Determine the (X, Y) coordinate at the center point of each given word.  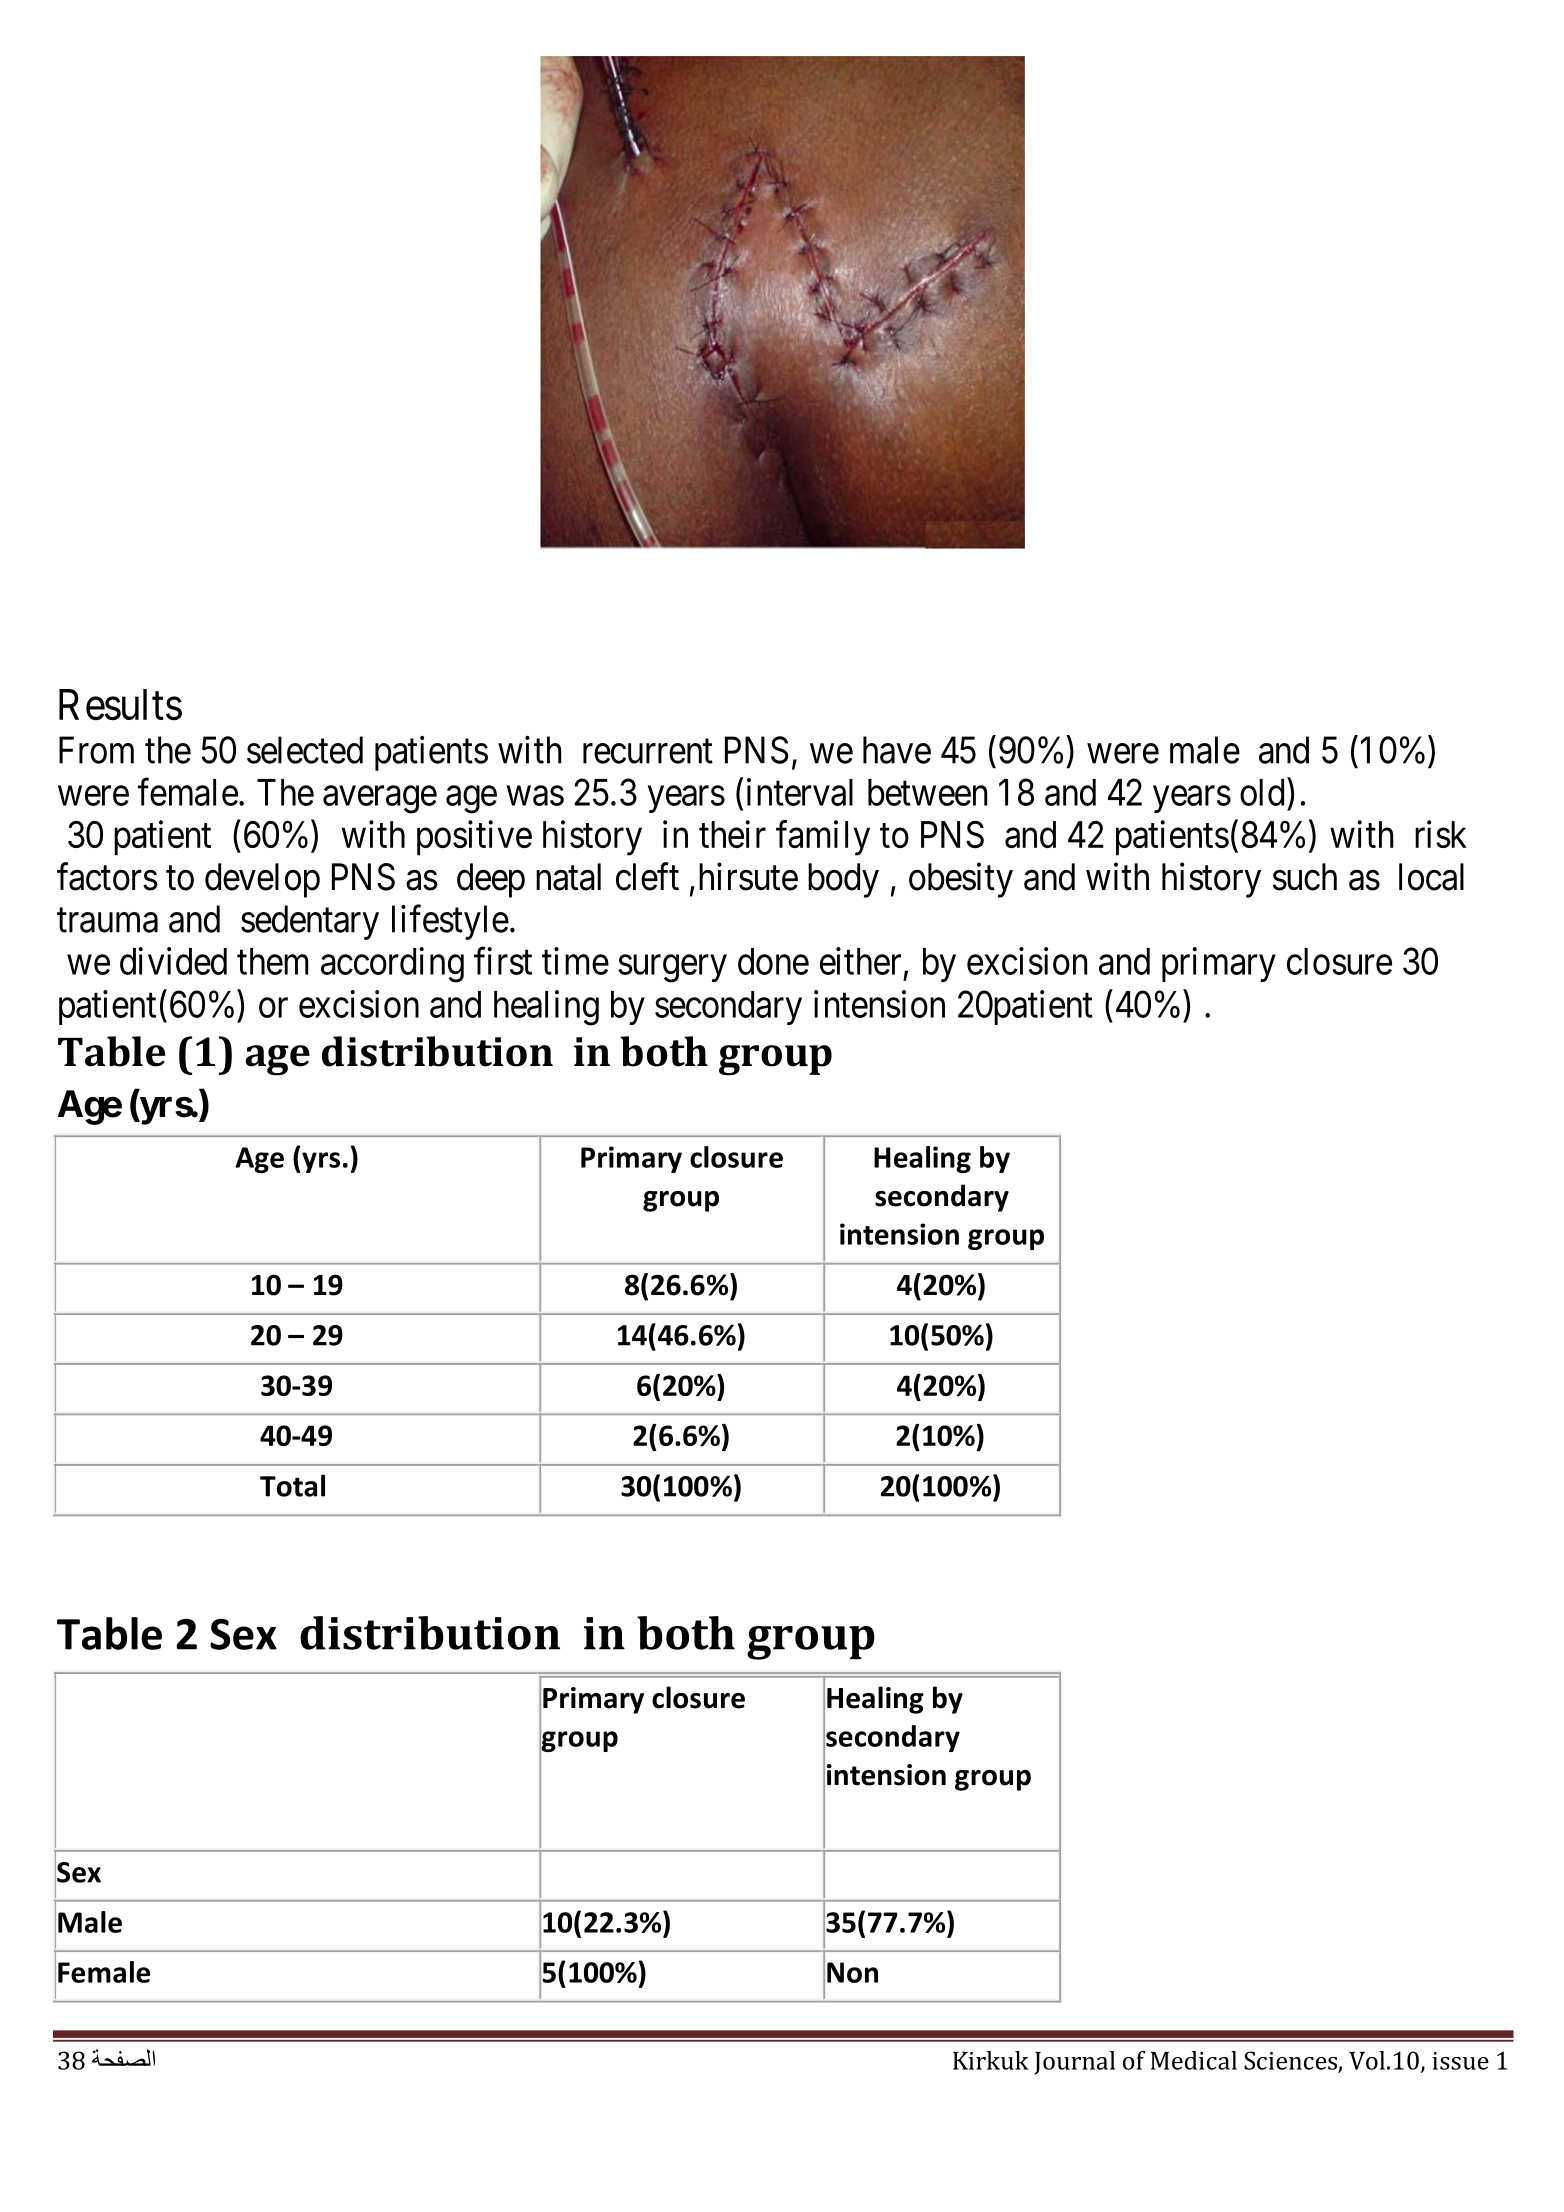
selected (305, 750)
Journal (1074, 2063)
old (1262, 792)
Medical (1194, 2060)
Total (292, 1486)
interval (800, 792)
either (860, 961)
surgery (672, 969)
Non (852, 1972)
